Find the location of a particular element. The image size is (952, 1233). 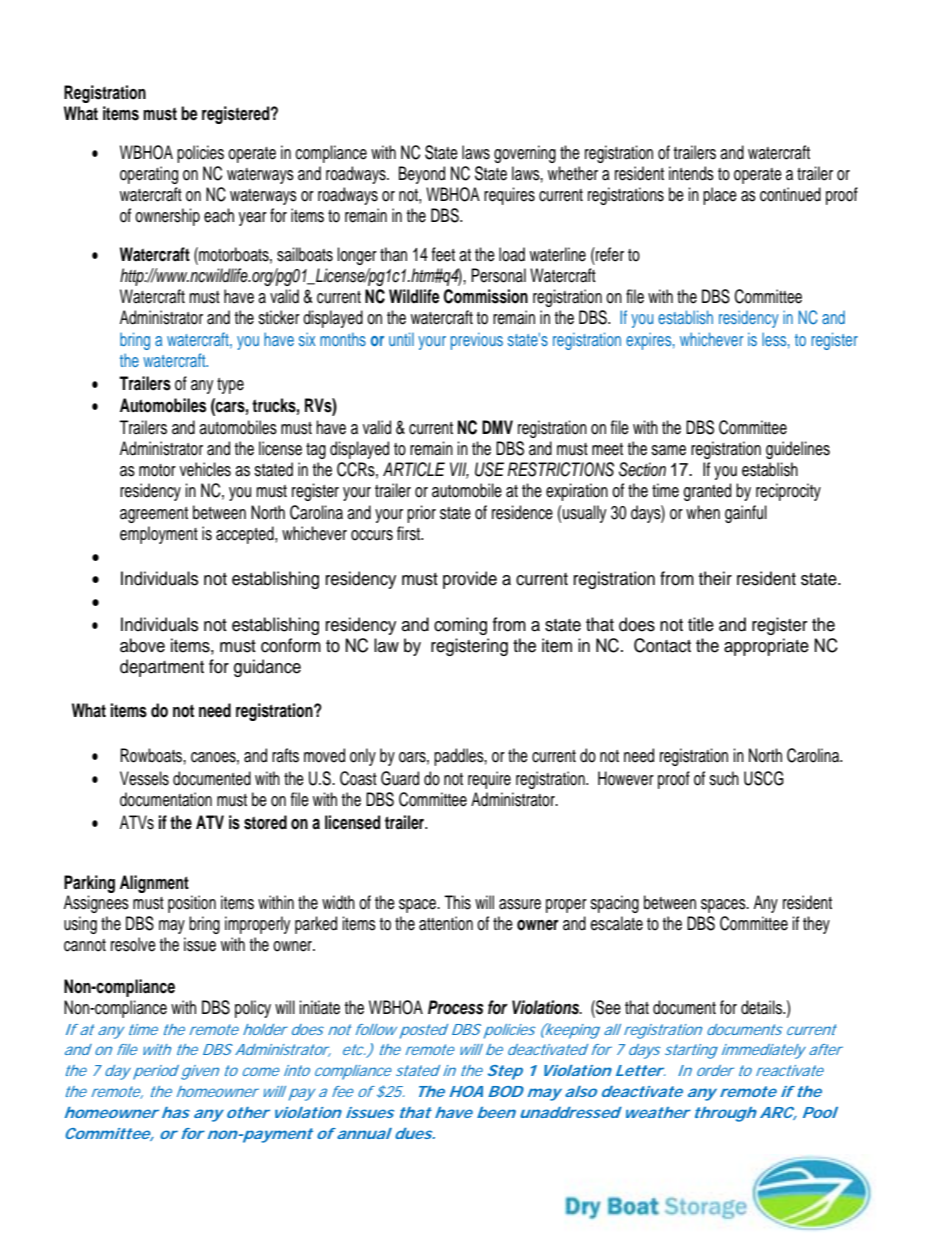

operating is located at coordinates (149, 175).
